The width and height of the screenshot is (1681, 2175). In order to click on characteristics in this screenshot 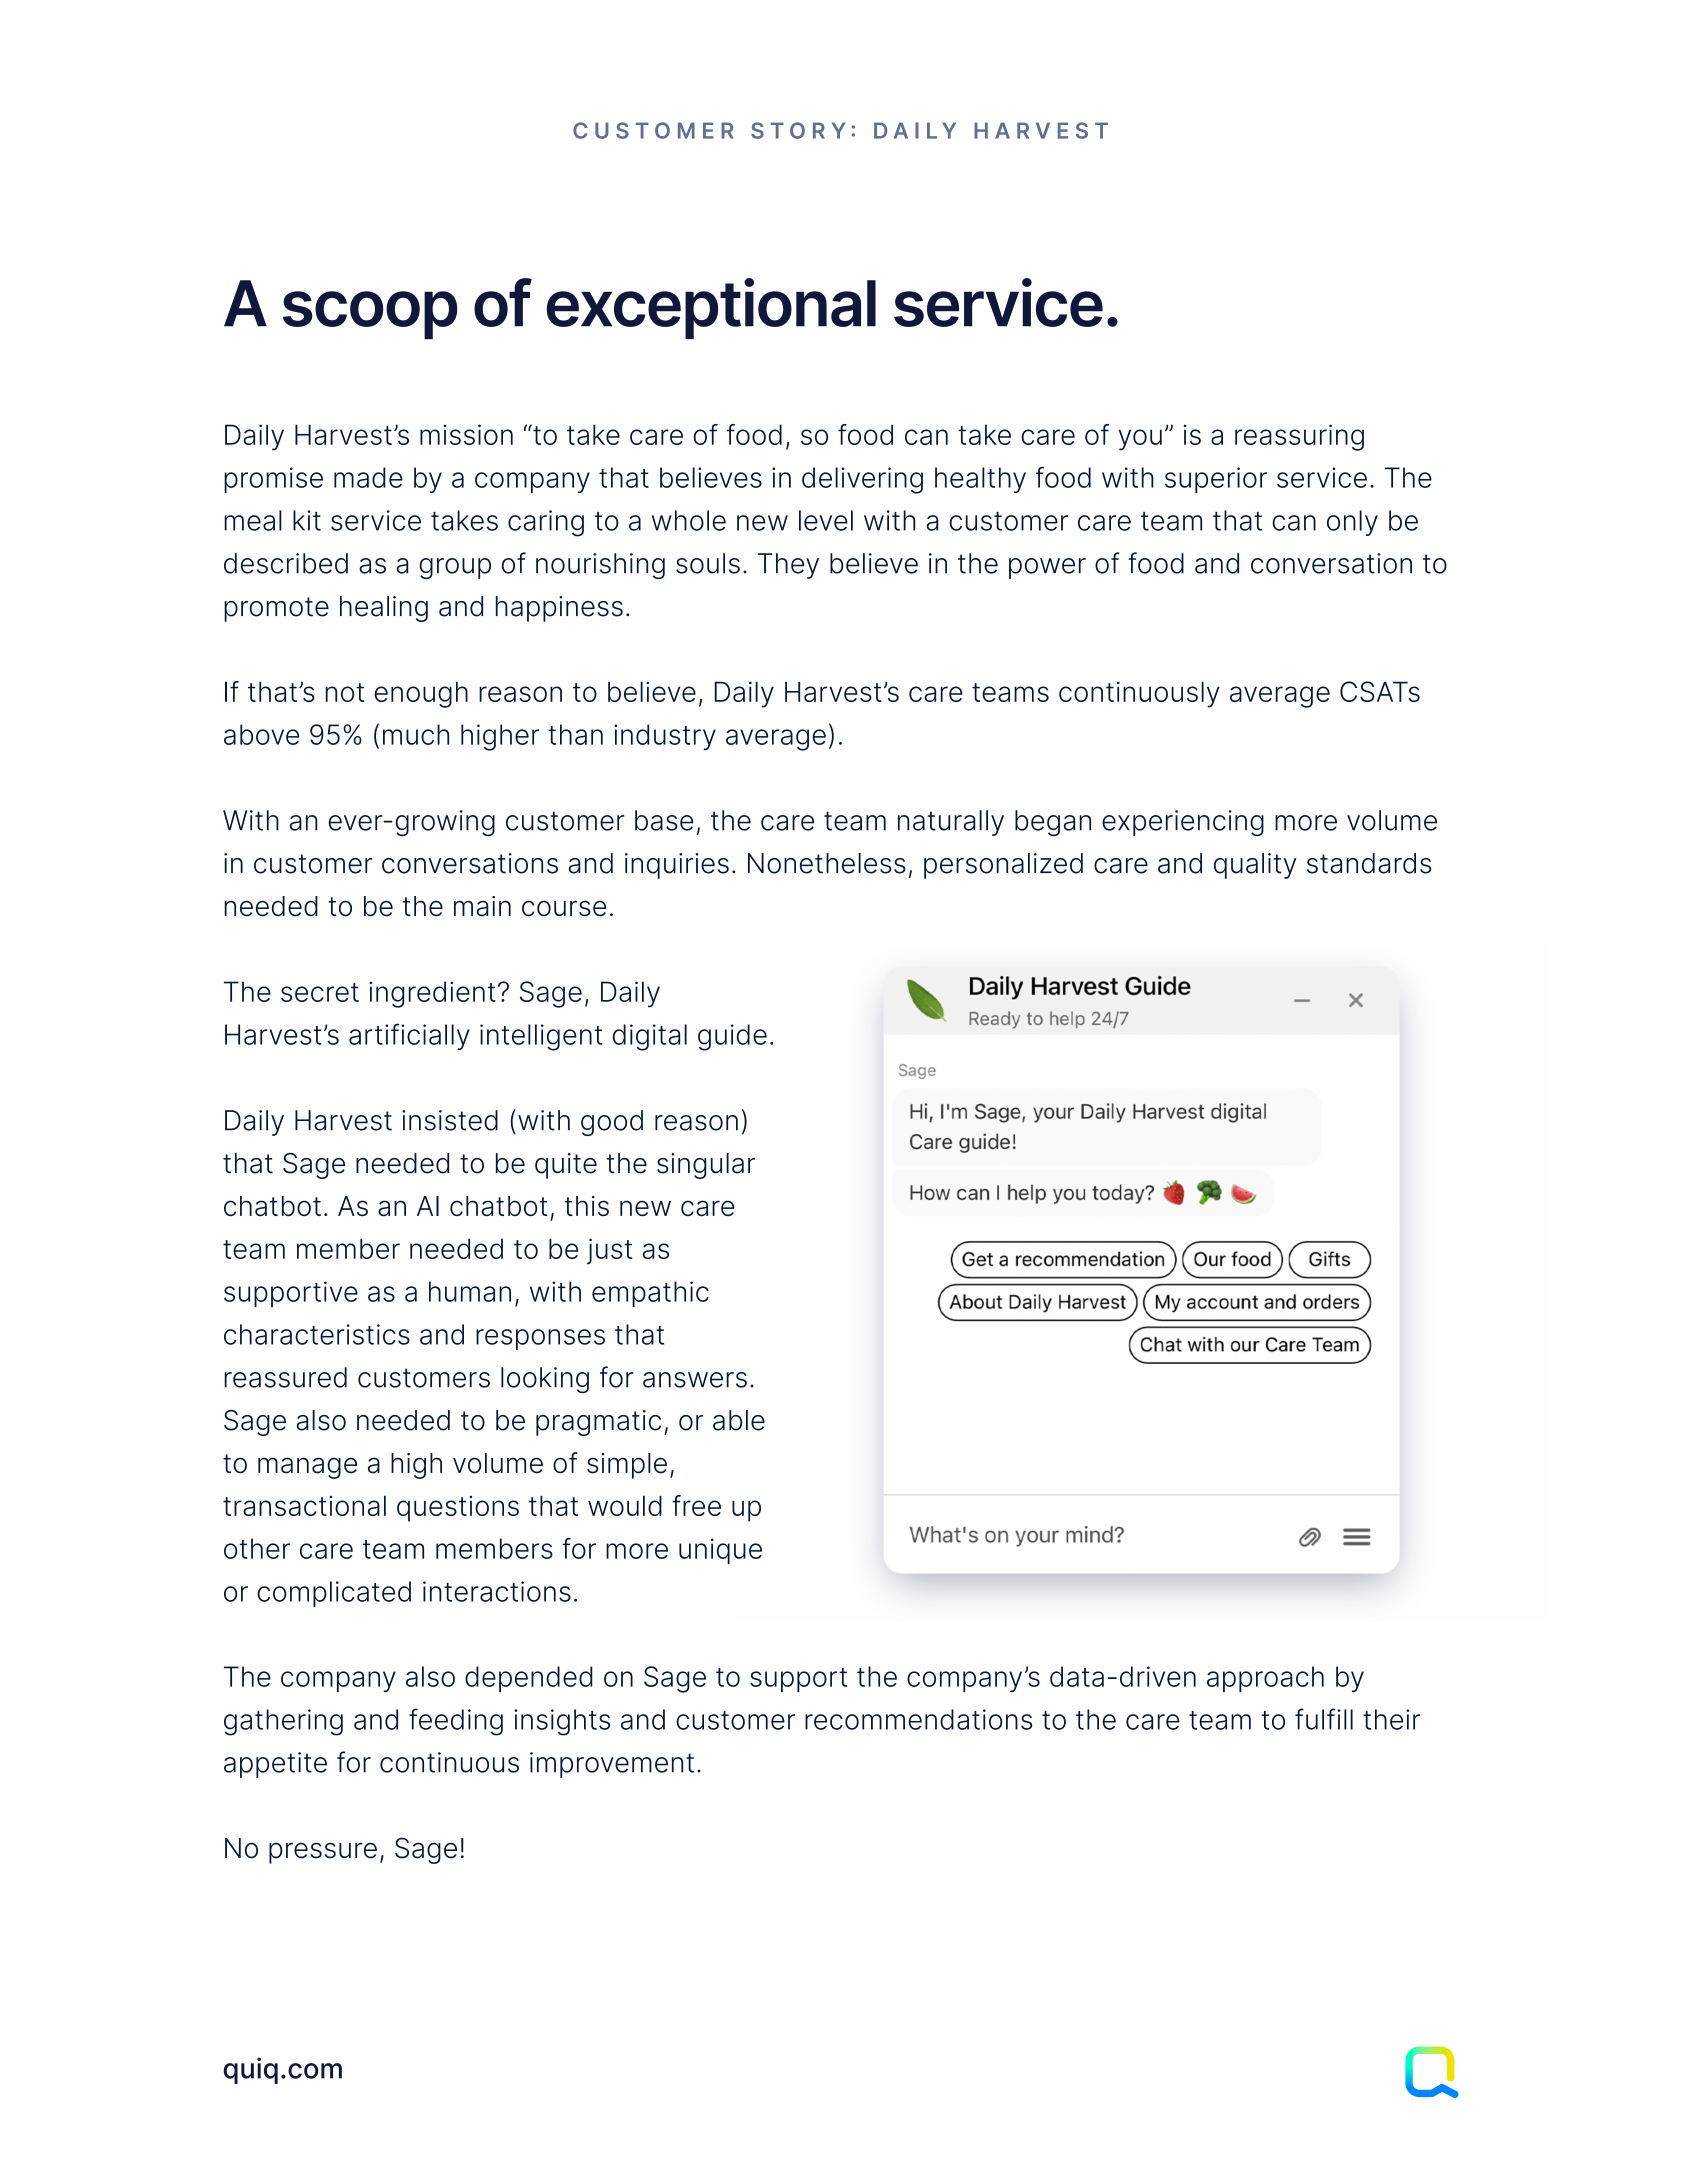, I will do `click(317, 1334)`.
